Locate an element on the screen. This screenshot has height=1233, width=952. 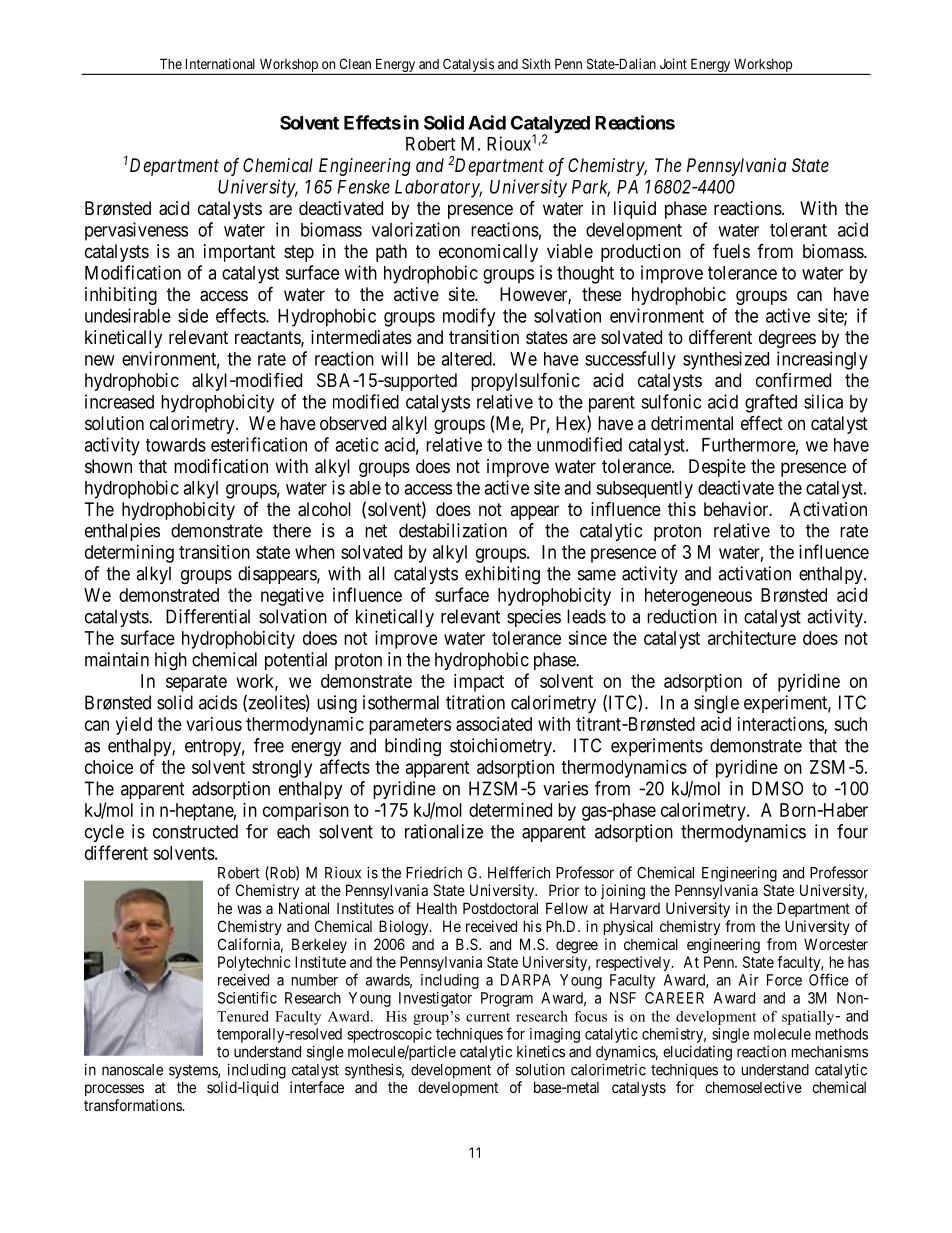
various is located at coordinates (214, 724).
